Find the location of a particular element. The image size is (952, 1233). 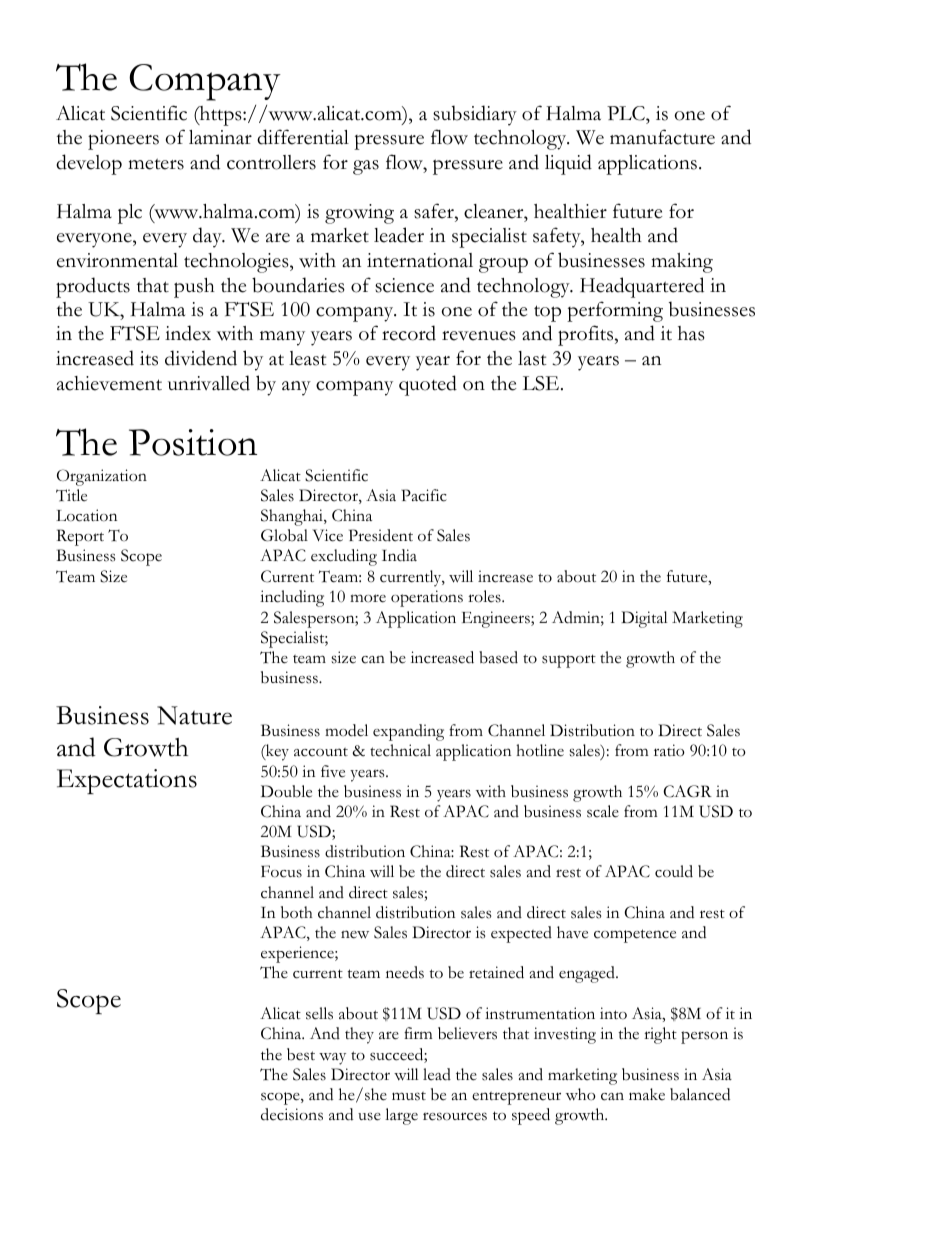

Focus is located at coordinates (281, 871).
